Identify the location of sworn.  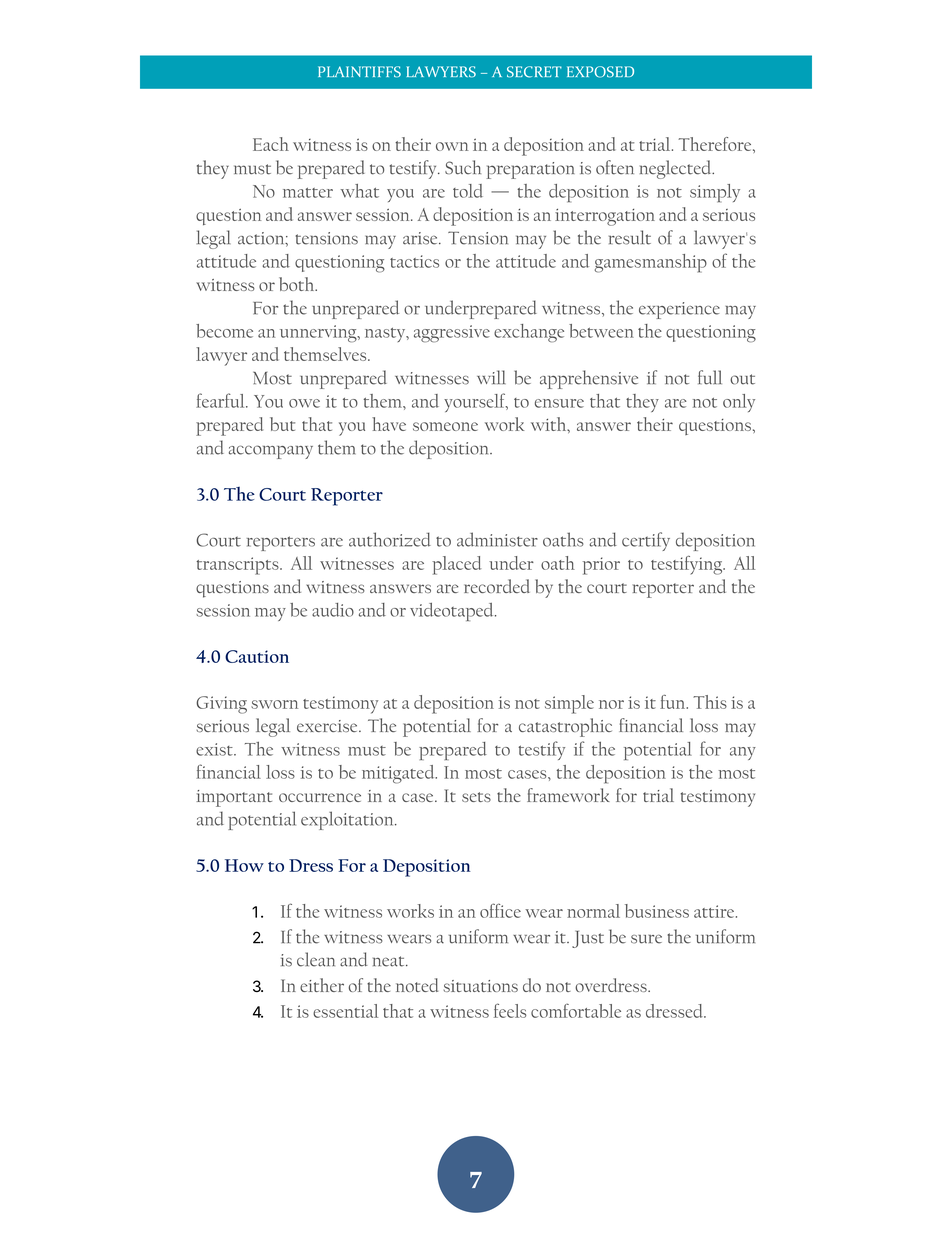
(274, 704).
